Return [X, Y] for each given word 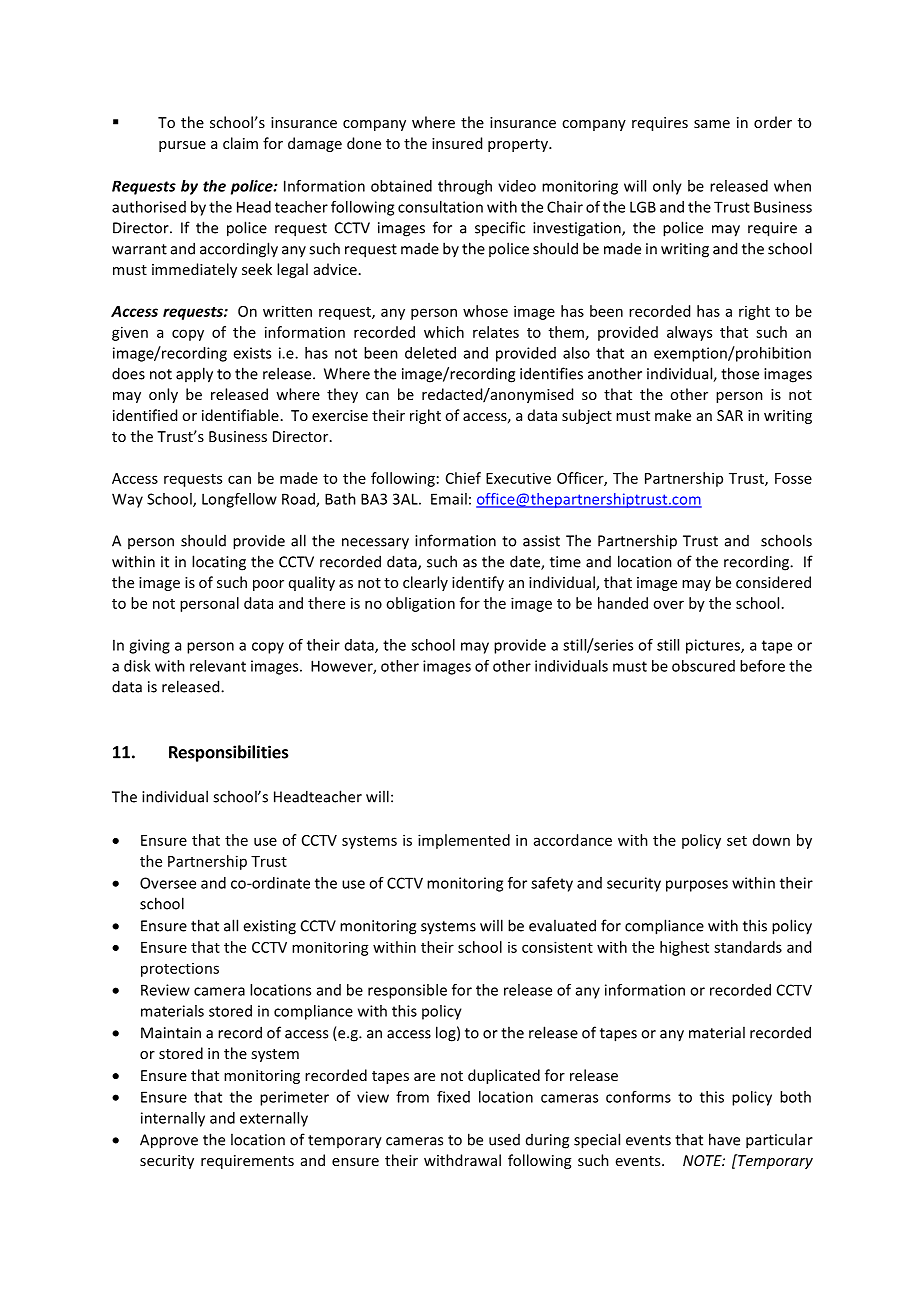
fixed [453, 1097]
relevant [218, 666]
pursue [182, 146]
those [740, 373]
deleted [430, 353]
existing [269, 927]
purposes [697, 886]
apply [194, 375]
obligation [420, 604]
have [724, 1139]
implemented [464, 841]
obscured [703, 666]
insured [457, 143]
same [712, 124]
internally [173, 1119]
